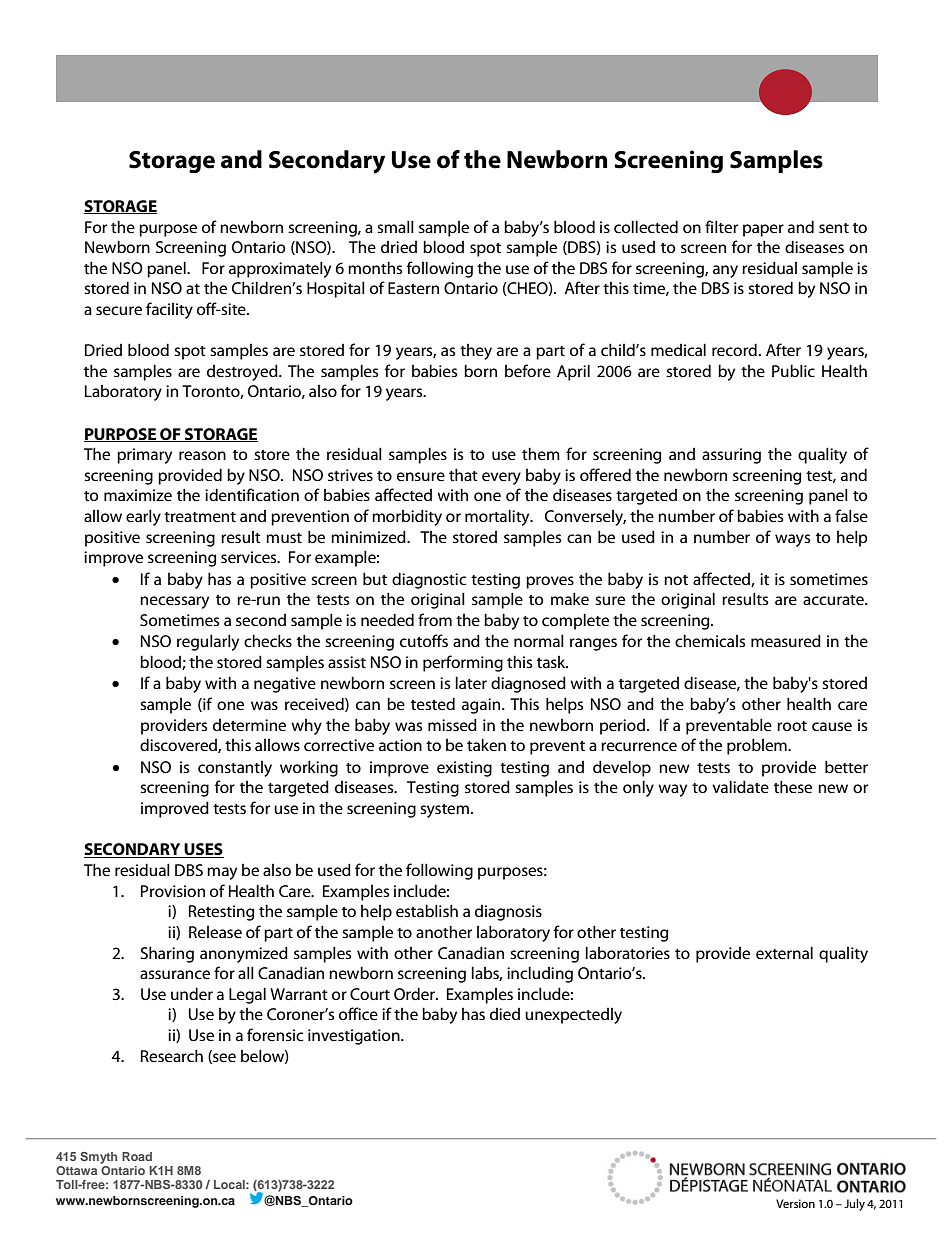 The height and width of the screenshot is (1233, 952). Describe the element at coordinates (179, 745) in the screenshot. I see `discovered` at that location.
